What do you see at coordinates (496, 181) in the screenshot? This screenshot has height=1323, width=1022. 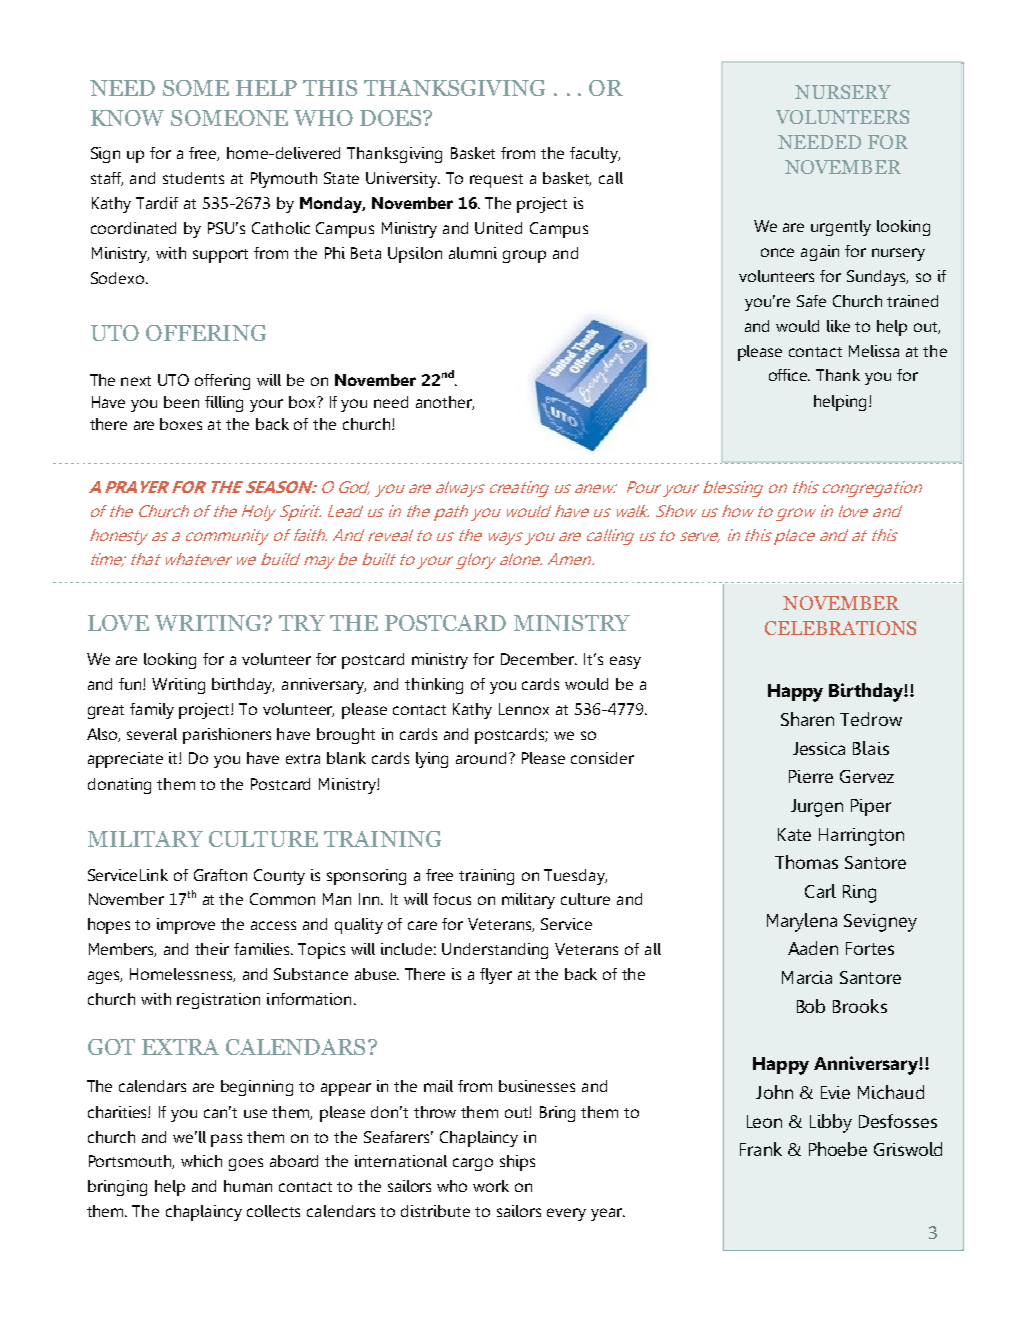 I see `request` at bounding box center [496, 181].
